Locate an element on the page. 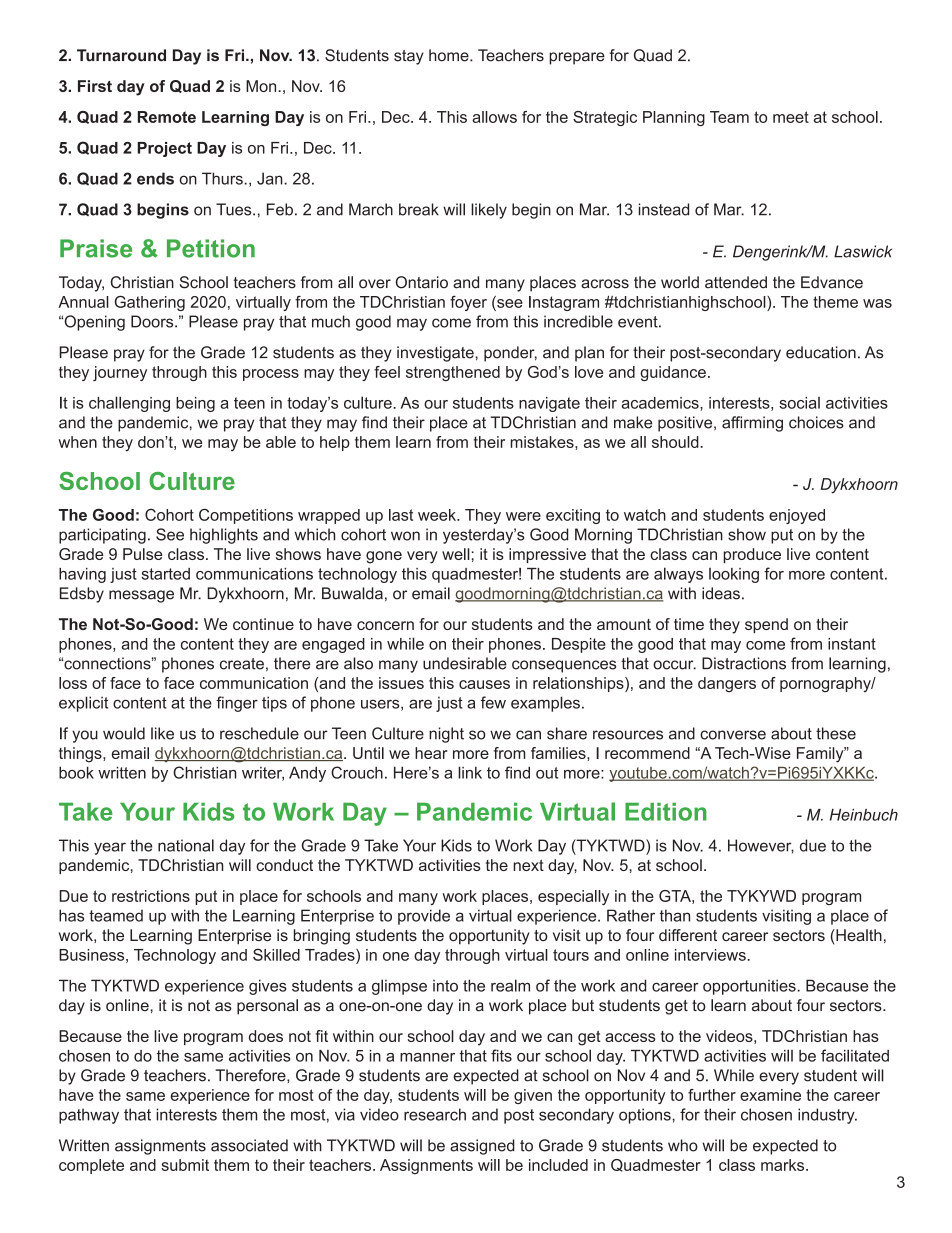 The image size is (952, 1233). meet is located at coordinates (791, 117).
